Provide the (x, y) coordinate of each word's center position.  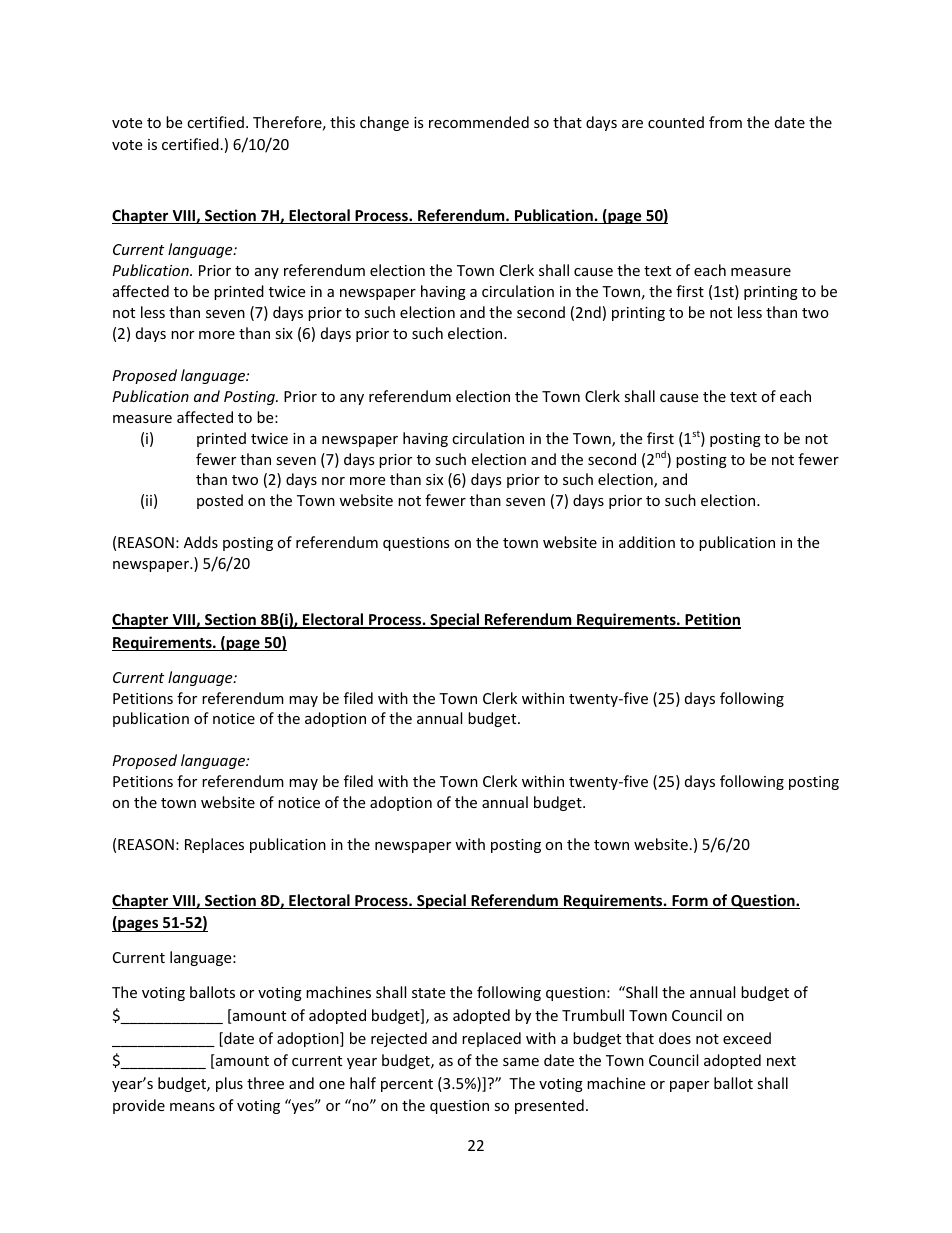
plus (229, 1084)
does (675, 1038)
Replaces (214, 845)
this (342, 122)
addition (647, 542)
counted (676, 122)
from (725, 122)
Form (690, 902)
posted (220, 501)
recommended (479, 122)
